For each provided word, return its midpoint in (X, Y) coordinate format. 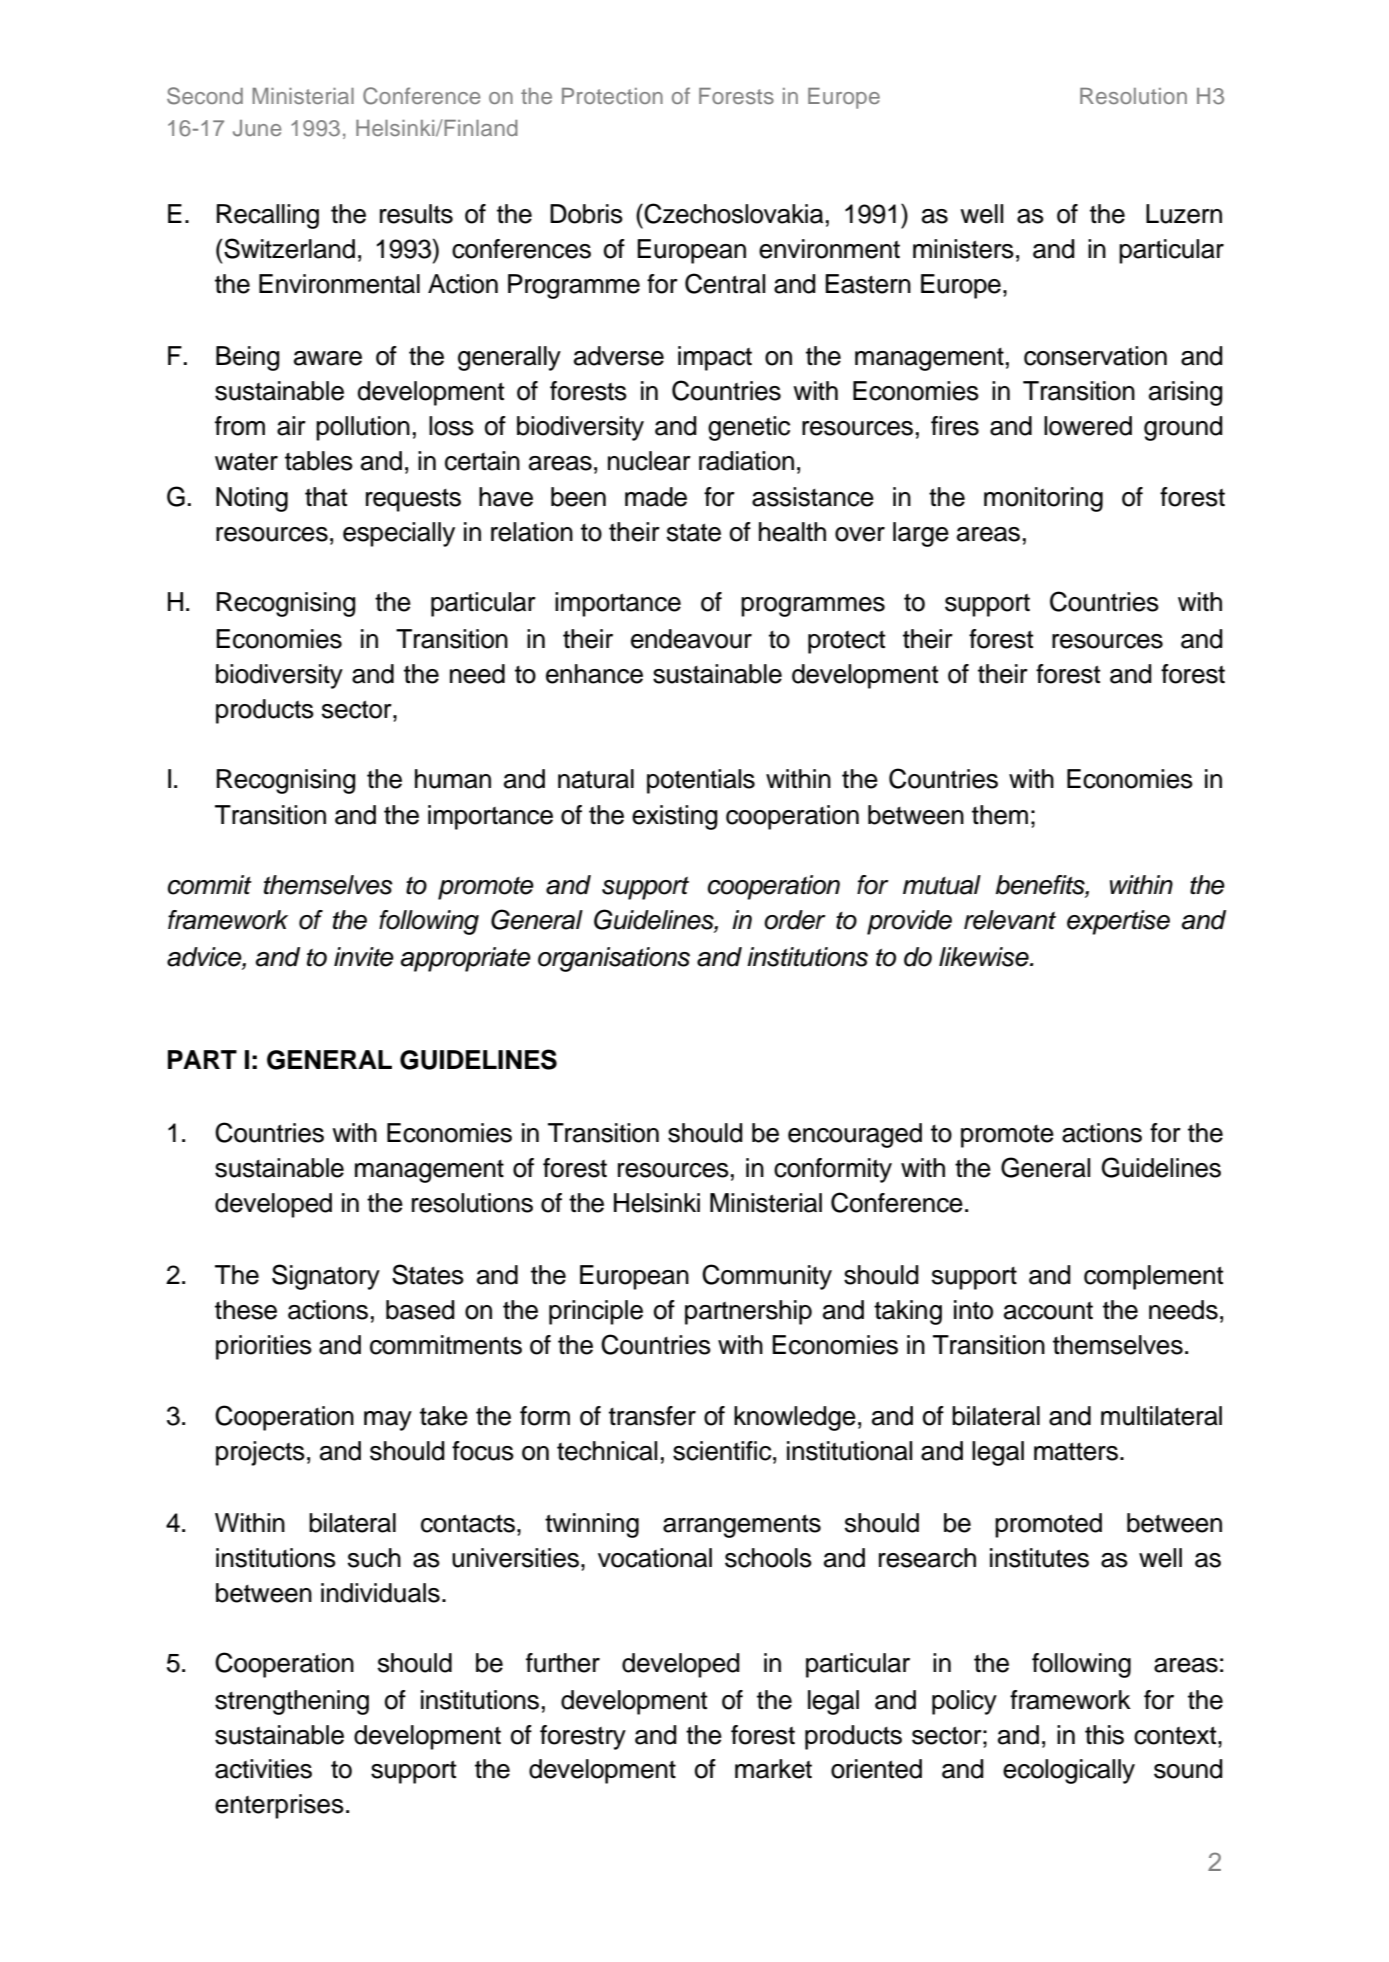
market (773, 1769)
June (257, 128)
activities (263, 1769)
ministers (963, 249)
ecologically (1069, 1771)
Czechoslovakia (732, 213)
